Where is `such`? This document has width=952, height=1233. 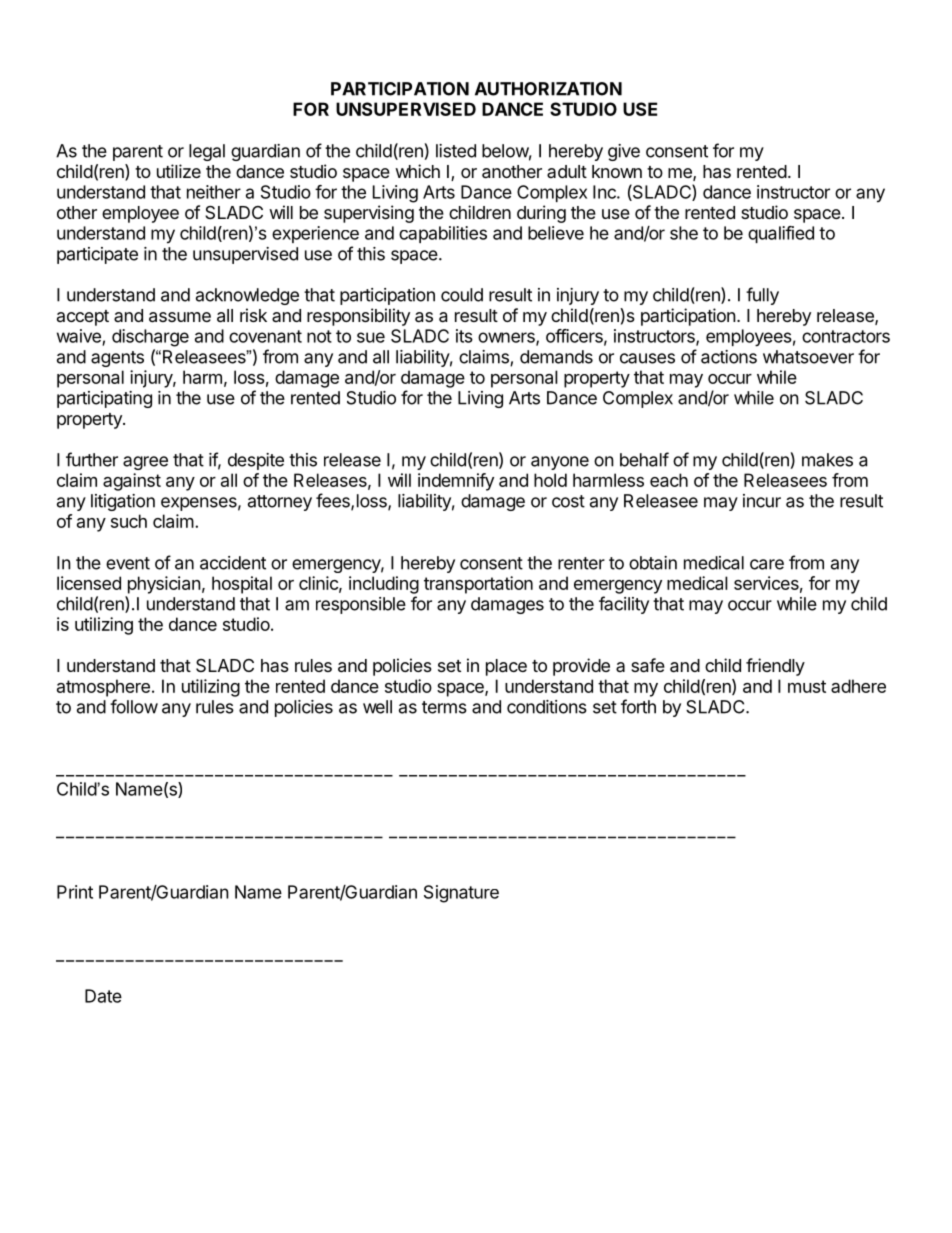 such is located at coordinates (129, 521).
